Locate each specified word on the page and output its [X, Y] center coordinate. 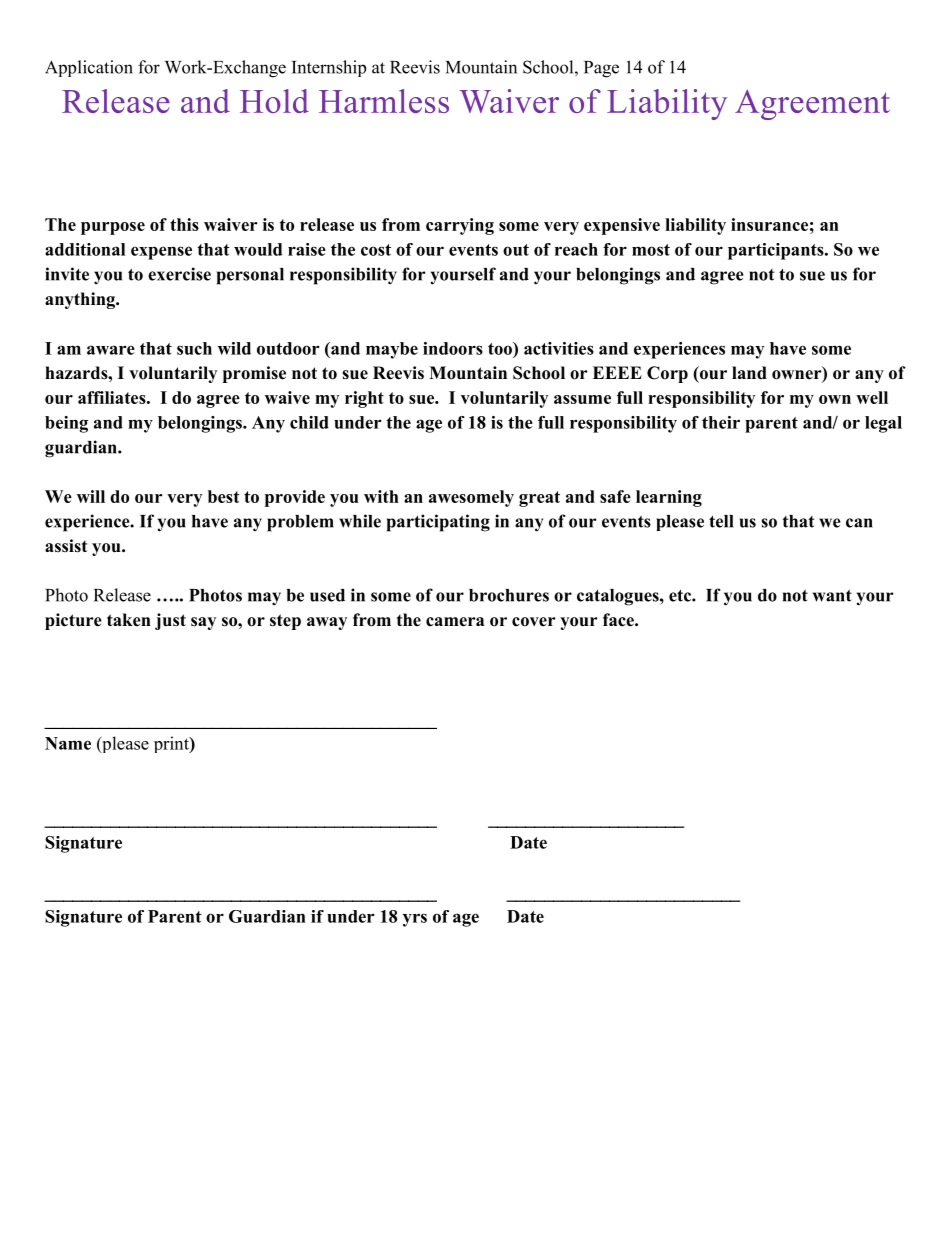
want [832, 596]
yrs [415, 920]
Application [89, 68]
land [749, 373]
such [194, 348]
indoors [453, 348]
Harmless [384, 101]
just [170, 621]
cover [534, 622]
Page [601, 69]
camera [455, 622]
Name [68, 743]
